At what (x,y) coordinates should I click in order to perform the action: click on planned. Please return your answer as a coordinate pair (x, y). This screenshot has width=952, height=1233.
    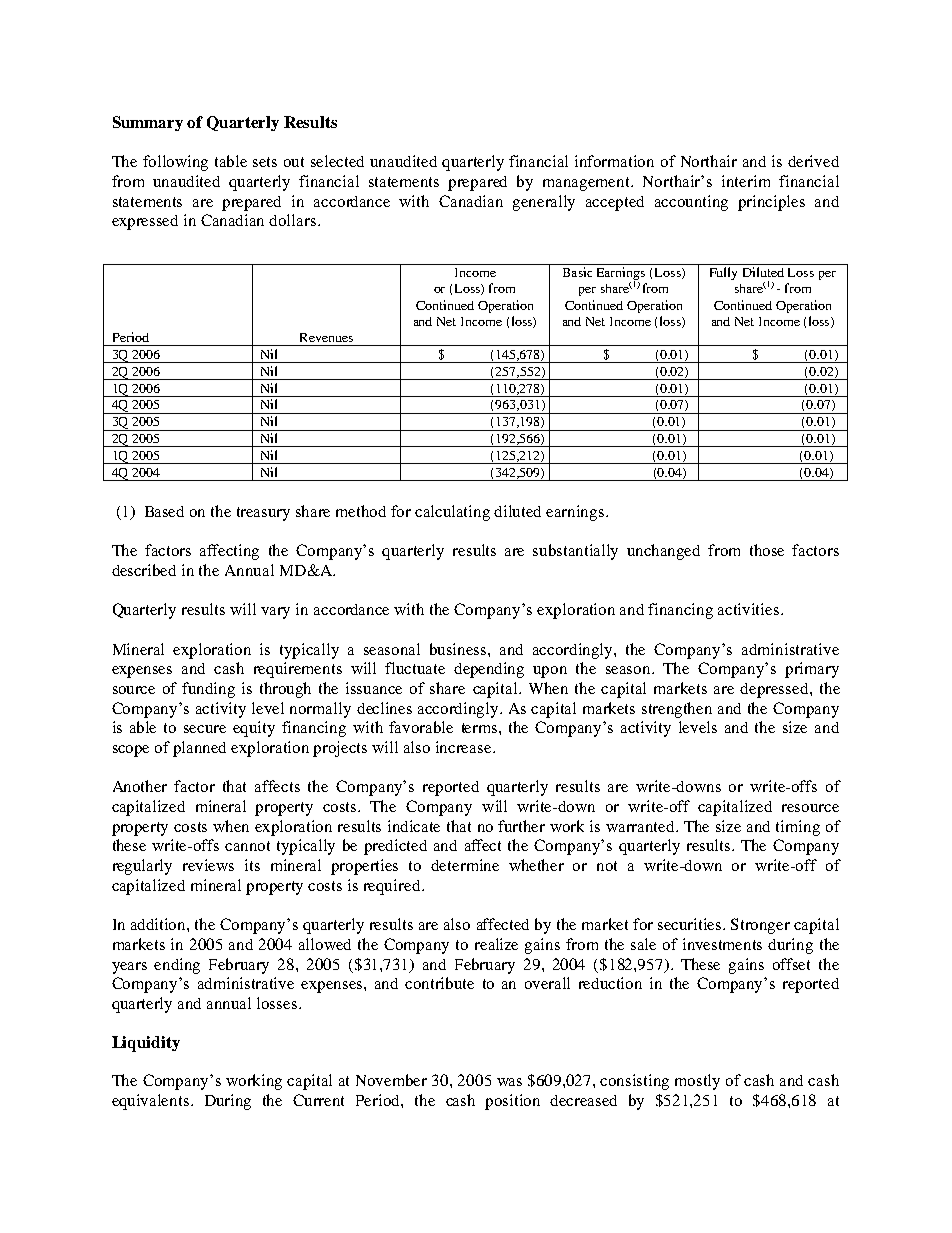
    Looking at the image, I should click on (199, 749).
